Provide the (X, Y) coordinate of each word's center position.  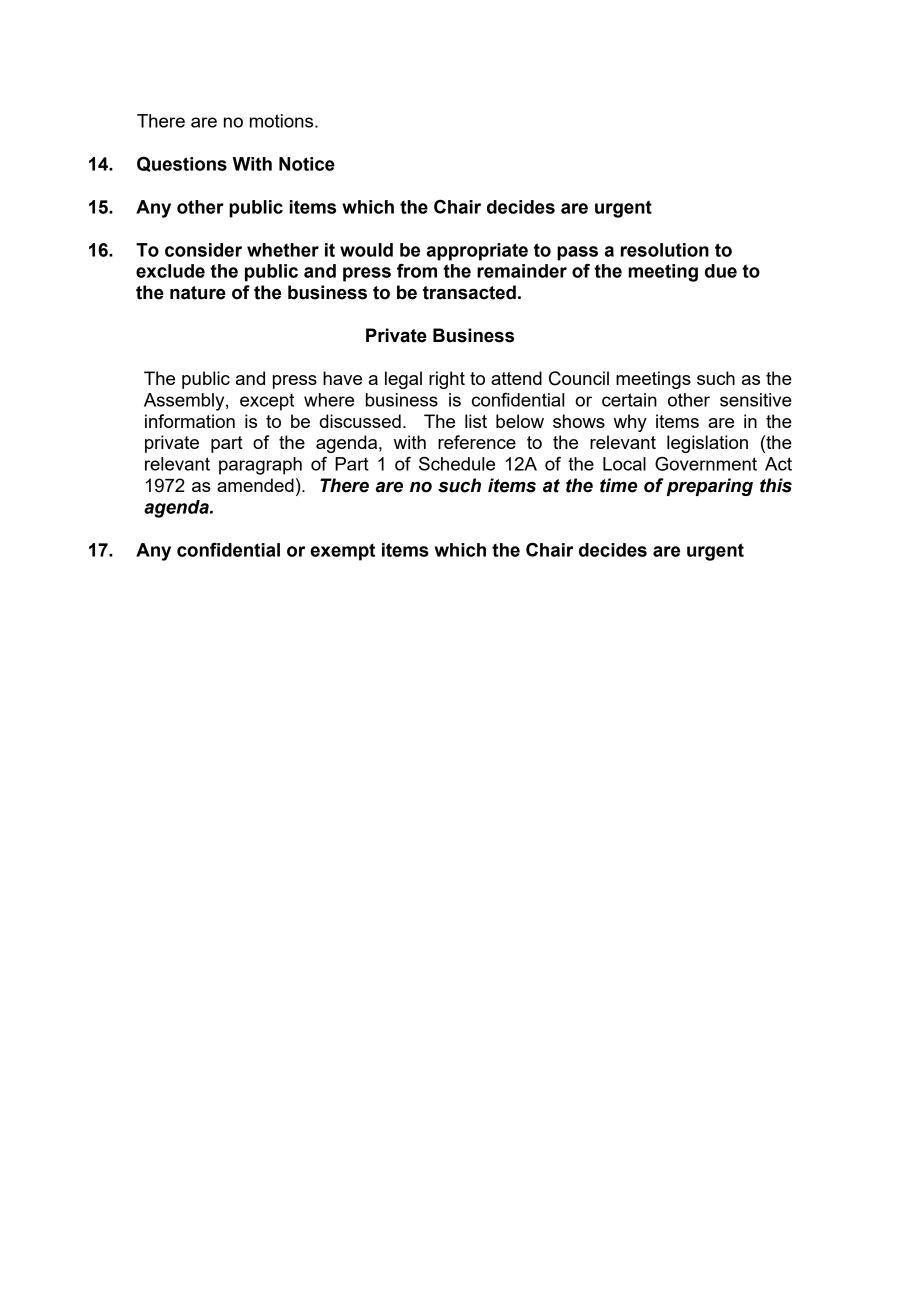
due (721, 271)
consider (203, 250)
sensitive (756, 400)
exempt (342, 552)
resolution (665, 250)
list (476, 421)
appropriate (477, 252)
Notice (307, 164)
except (267, 402)
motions (283, 121)
